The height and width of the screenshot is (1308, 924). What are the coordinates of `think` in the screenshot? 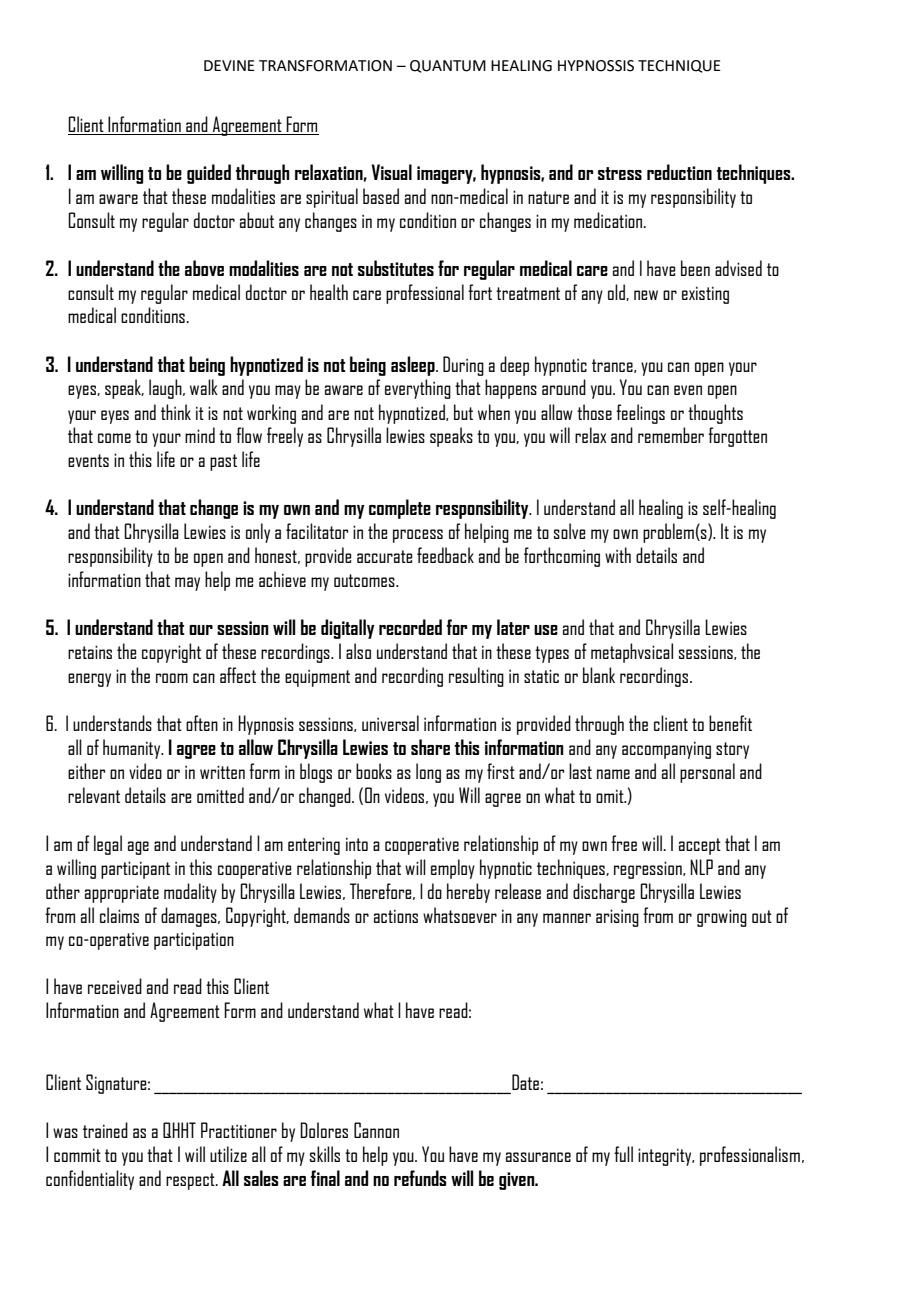 It's located at (176, 412).
